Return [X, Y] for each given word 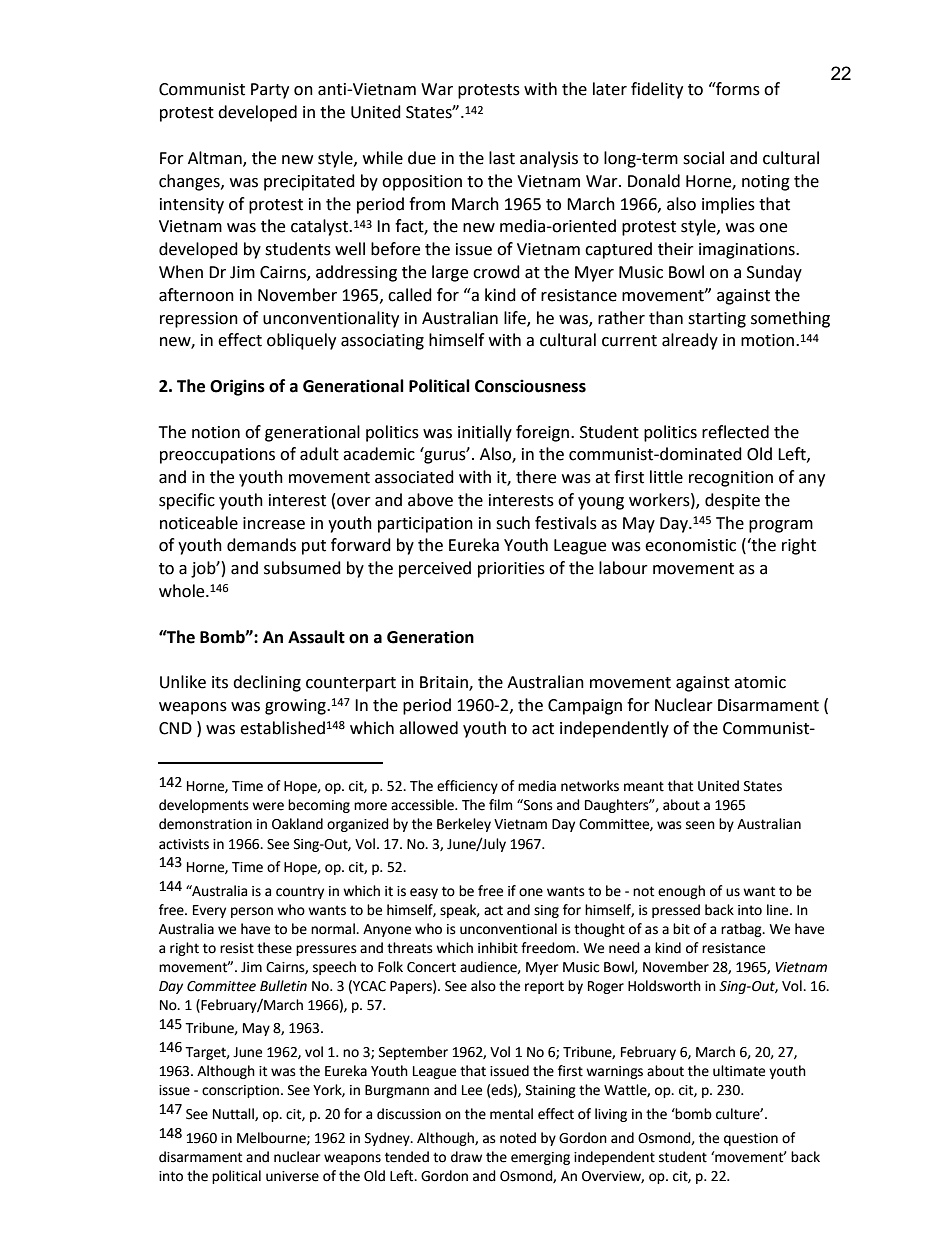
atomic [760, 682]
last [502, 158]
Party [270, 91]
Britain [445, 683]
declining [267, 683]
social [703, 158]
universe [292, 1176]
